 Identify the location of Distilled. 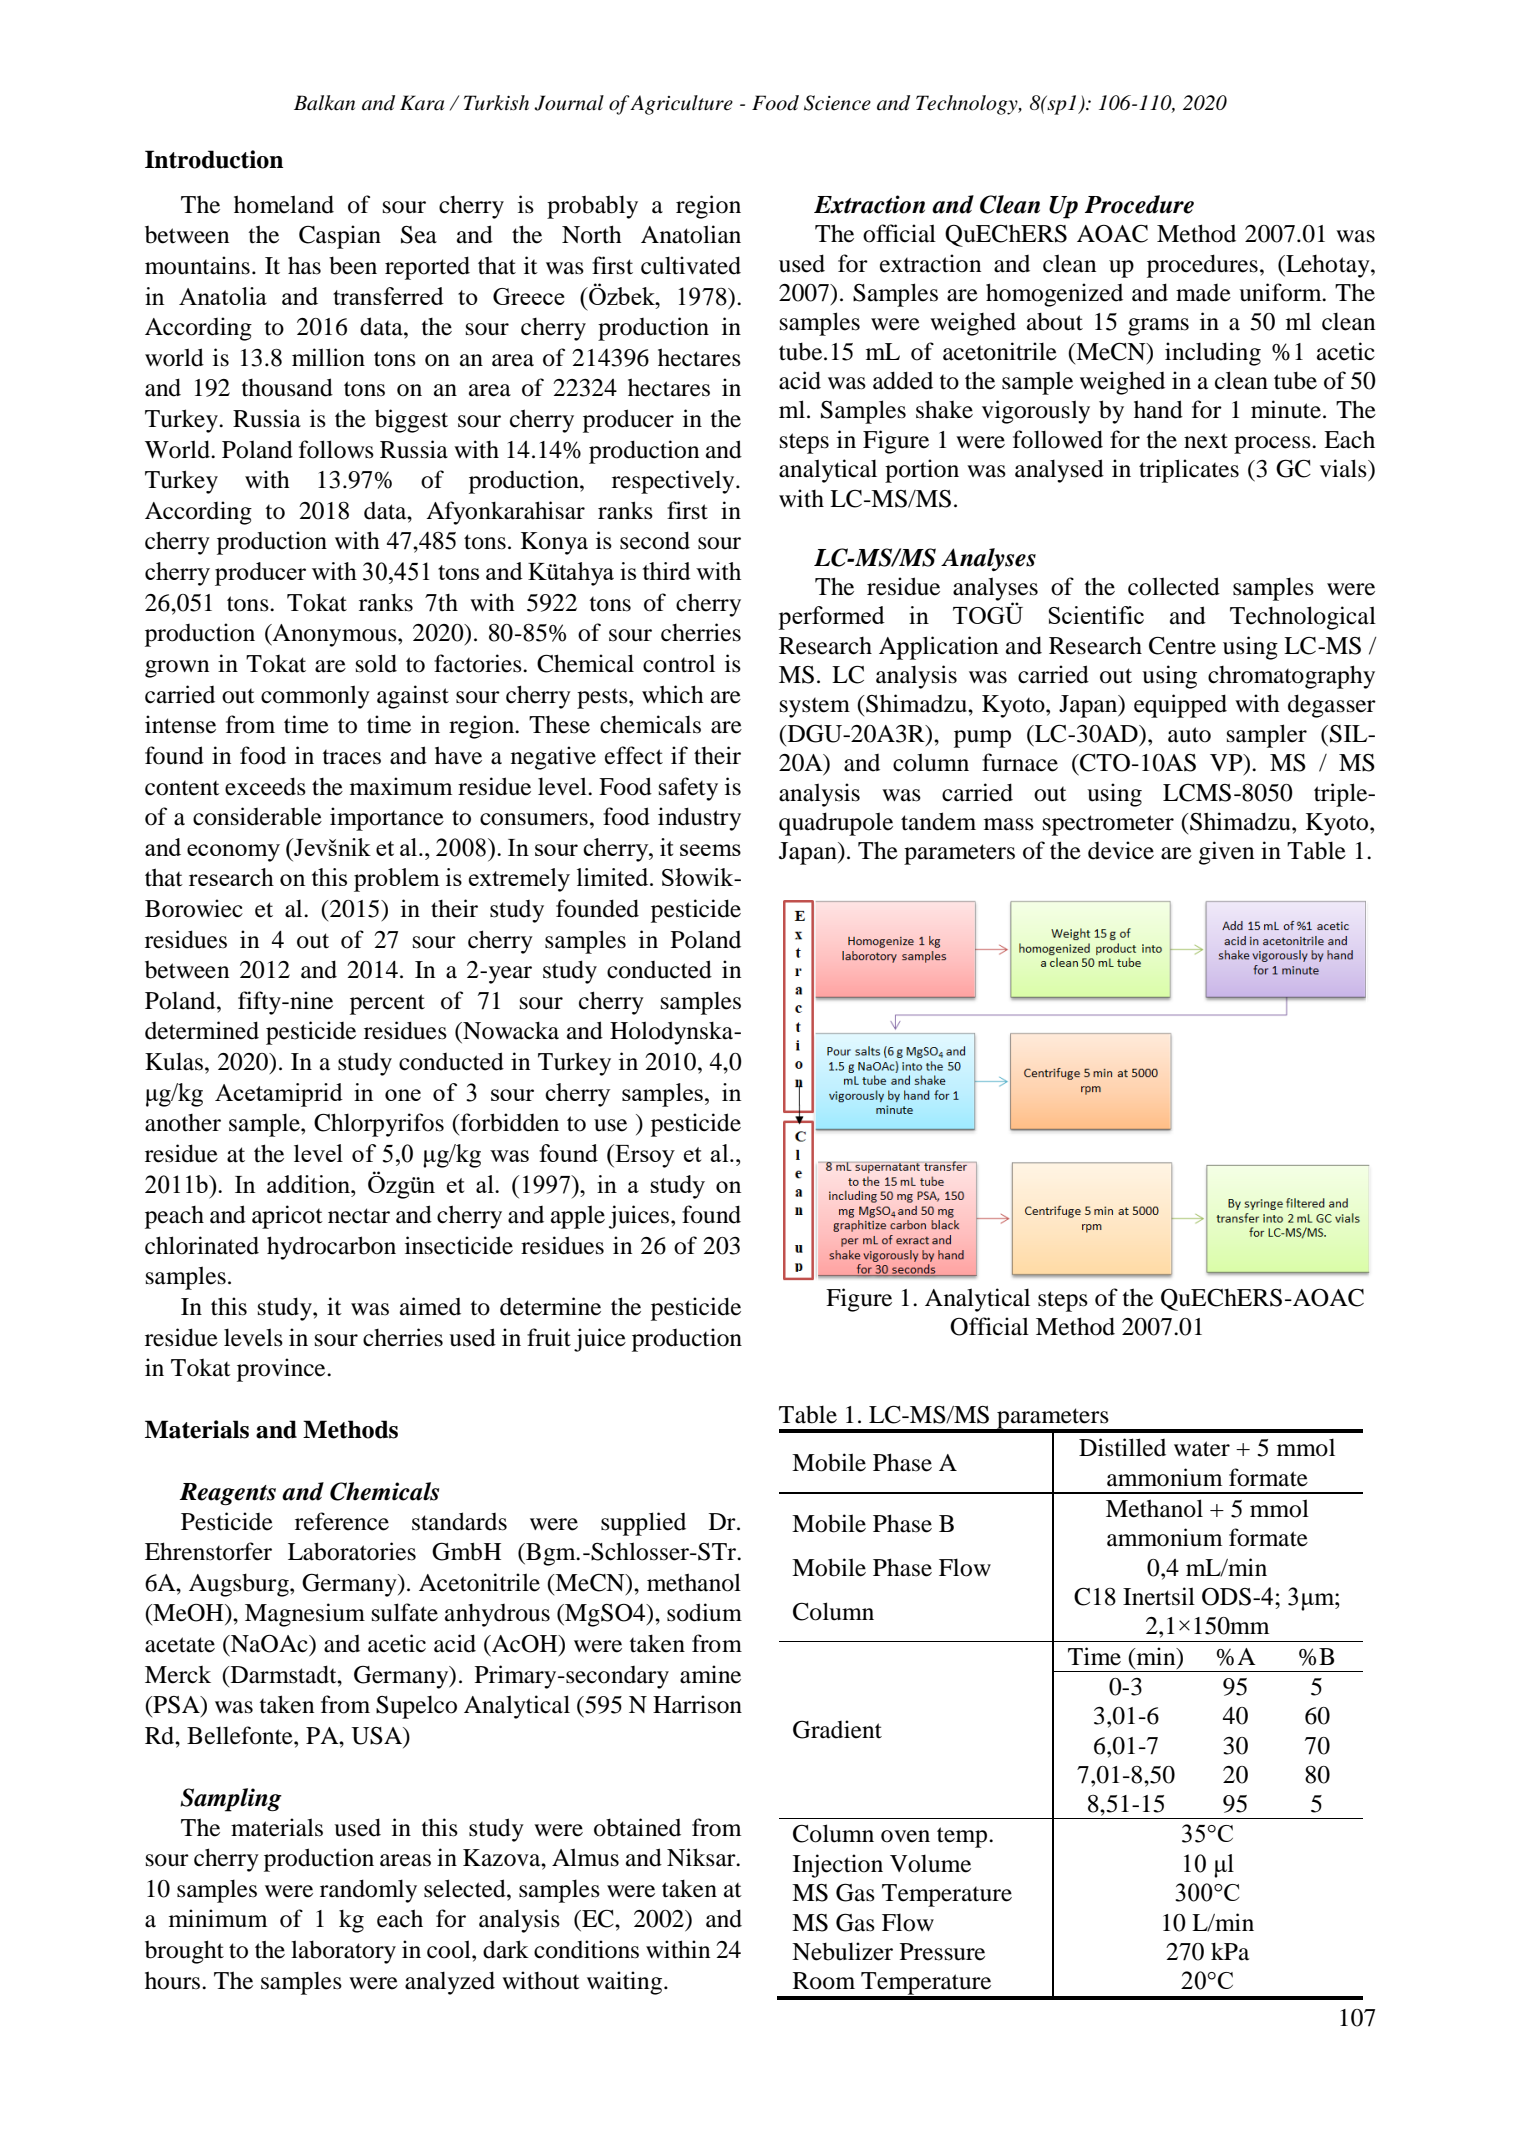
(1122, 1447).
